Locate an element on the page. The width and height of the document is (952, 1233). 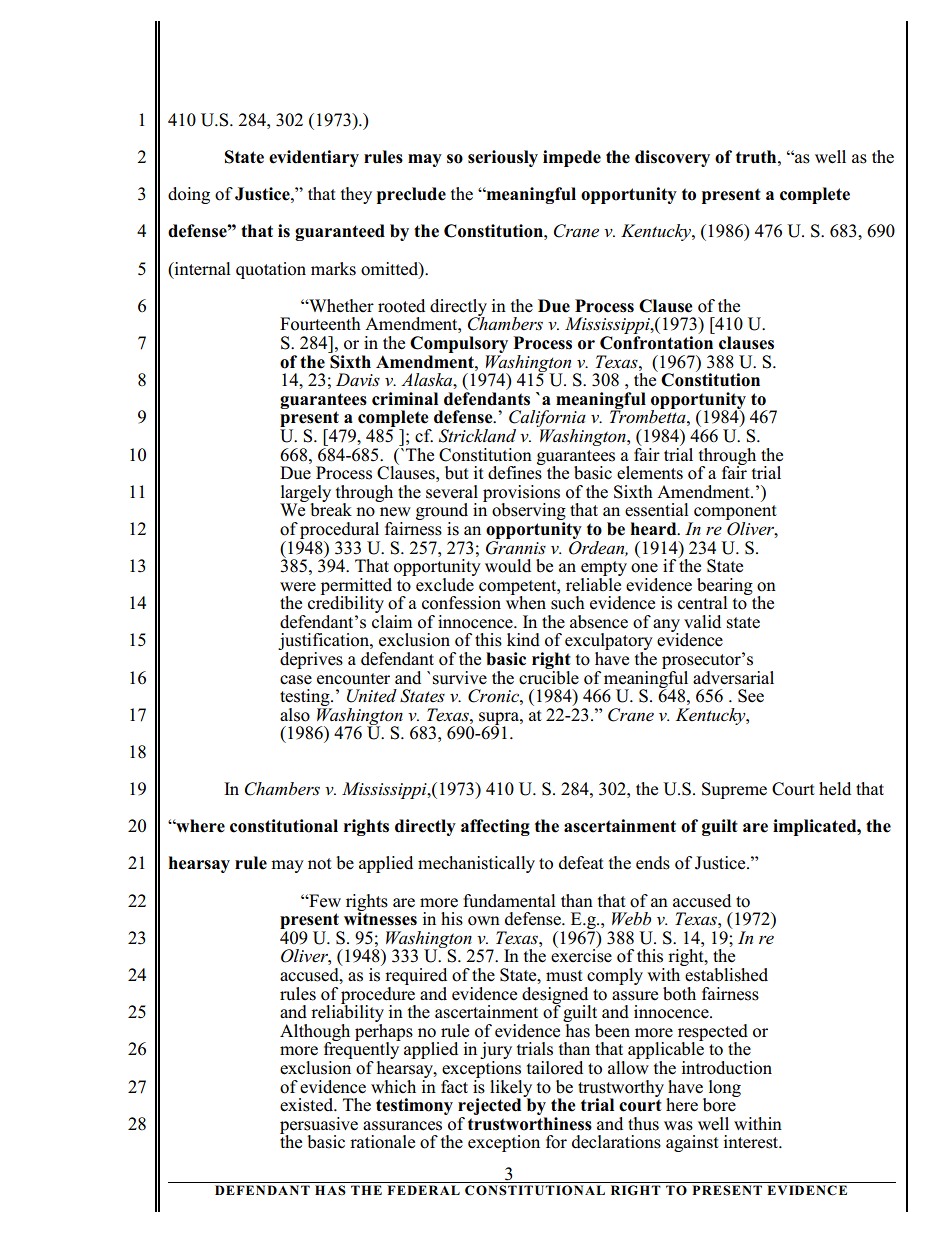
case is located at coordinates (296, 680).
